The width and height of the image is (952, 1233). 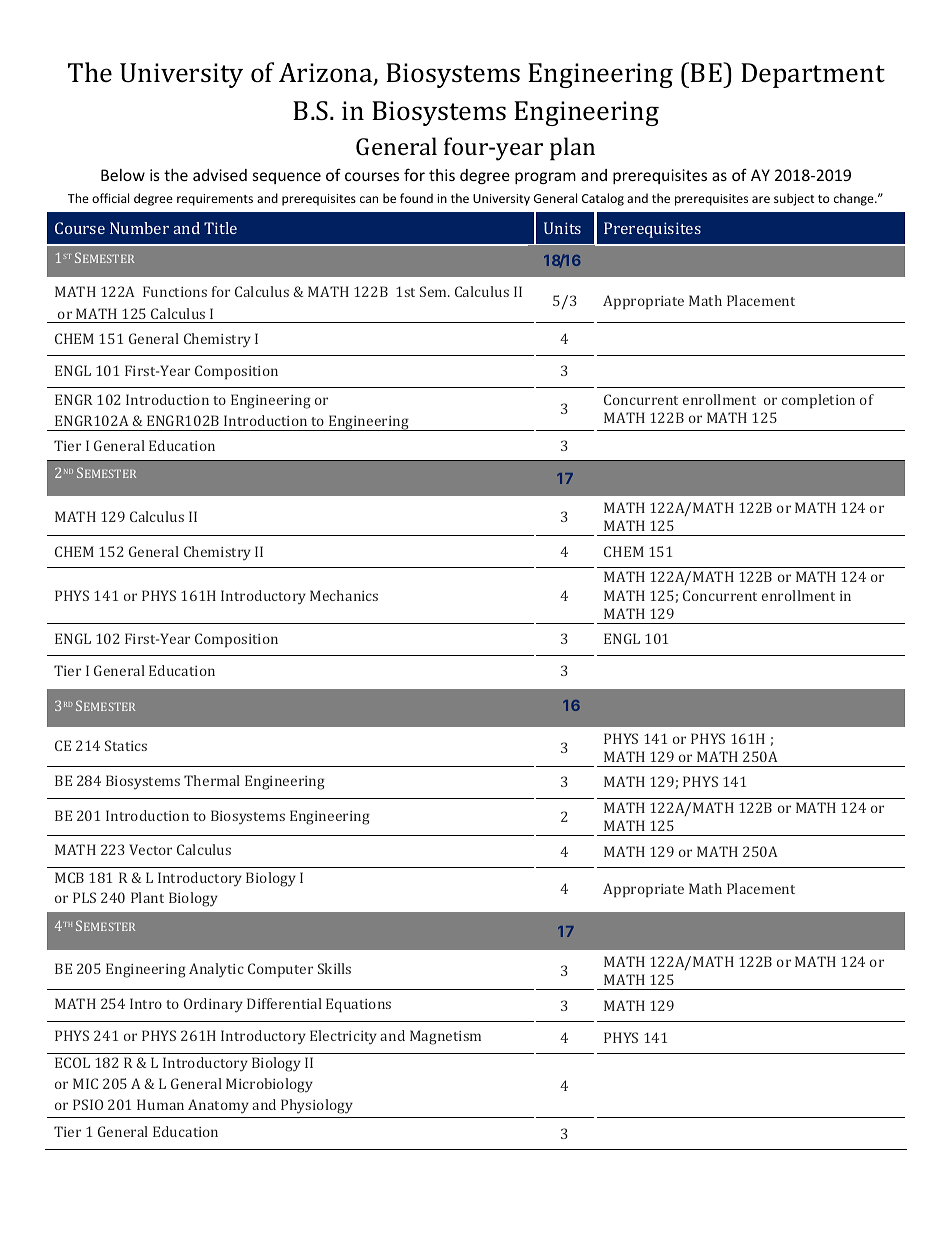 I want to click on Functions, so click(x=175, y=291).
